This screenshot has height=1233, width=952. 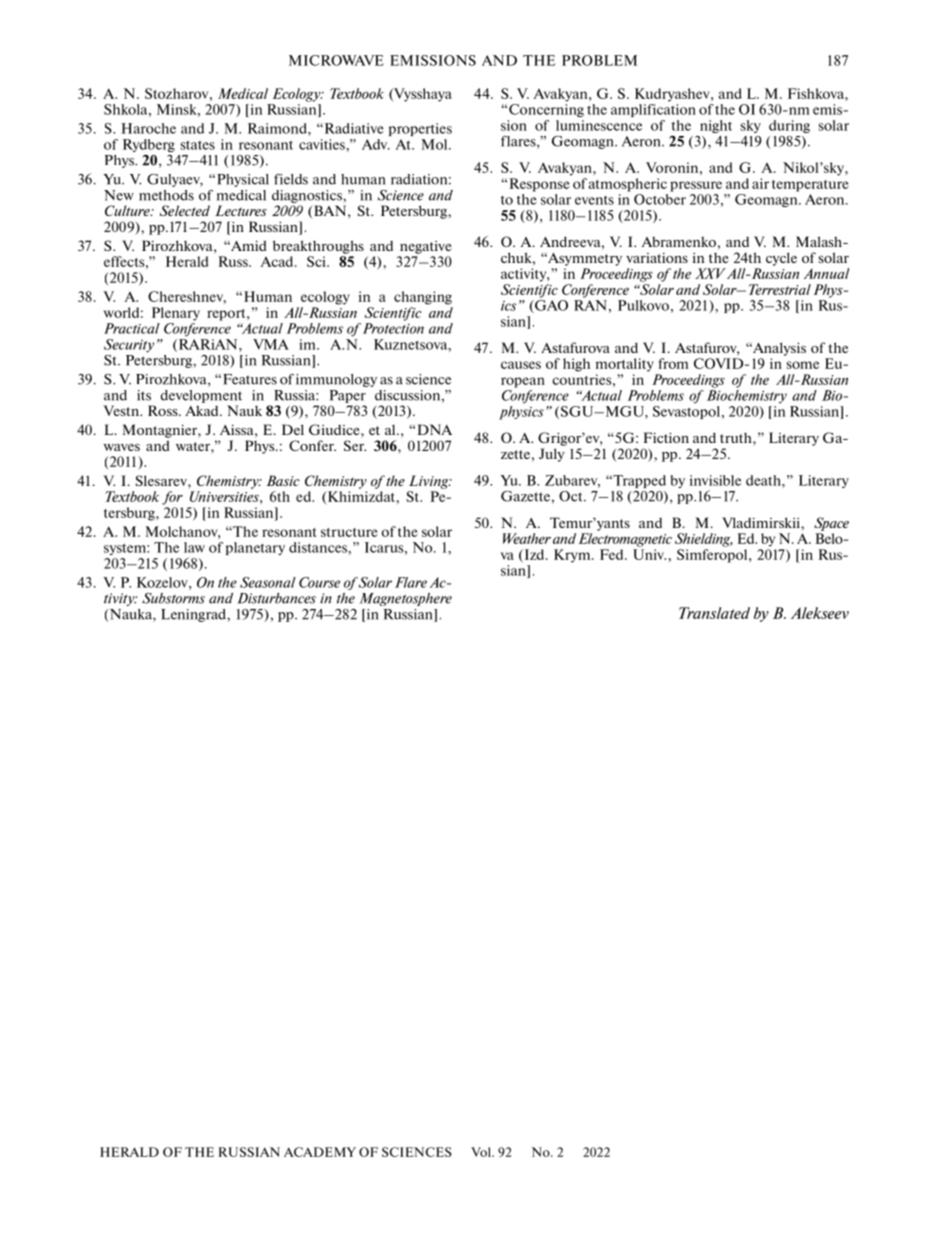 What do you see at coordinates (420, 129) in the screenshot?
I see `properties` at bounding box center [420, 129].
